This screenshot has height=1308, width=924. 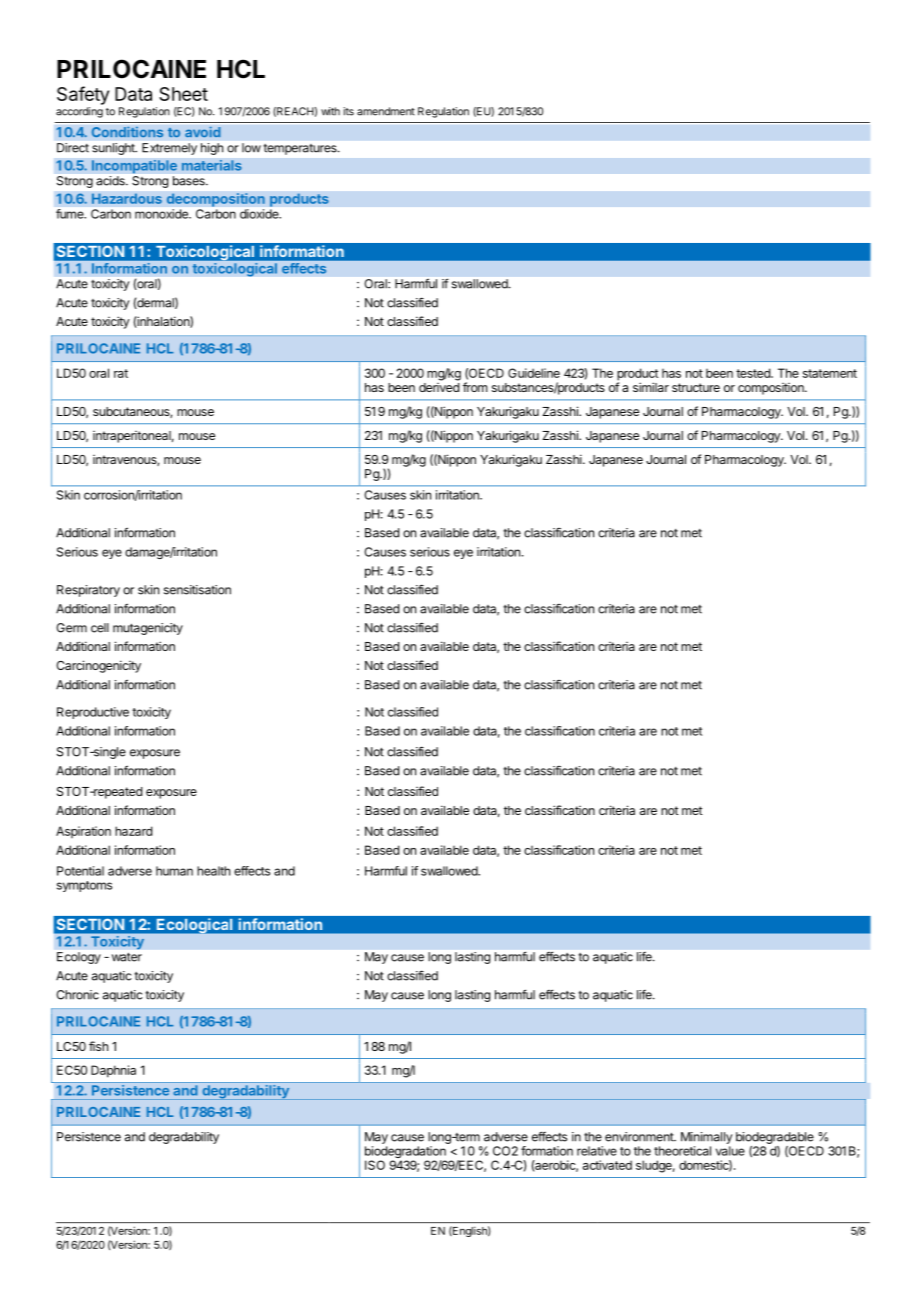 What do you see at coordinates (730, 1151) in the screenshot?
I see `value` at bounding box center [730, 1151].
